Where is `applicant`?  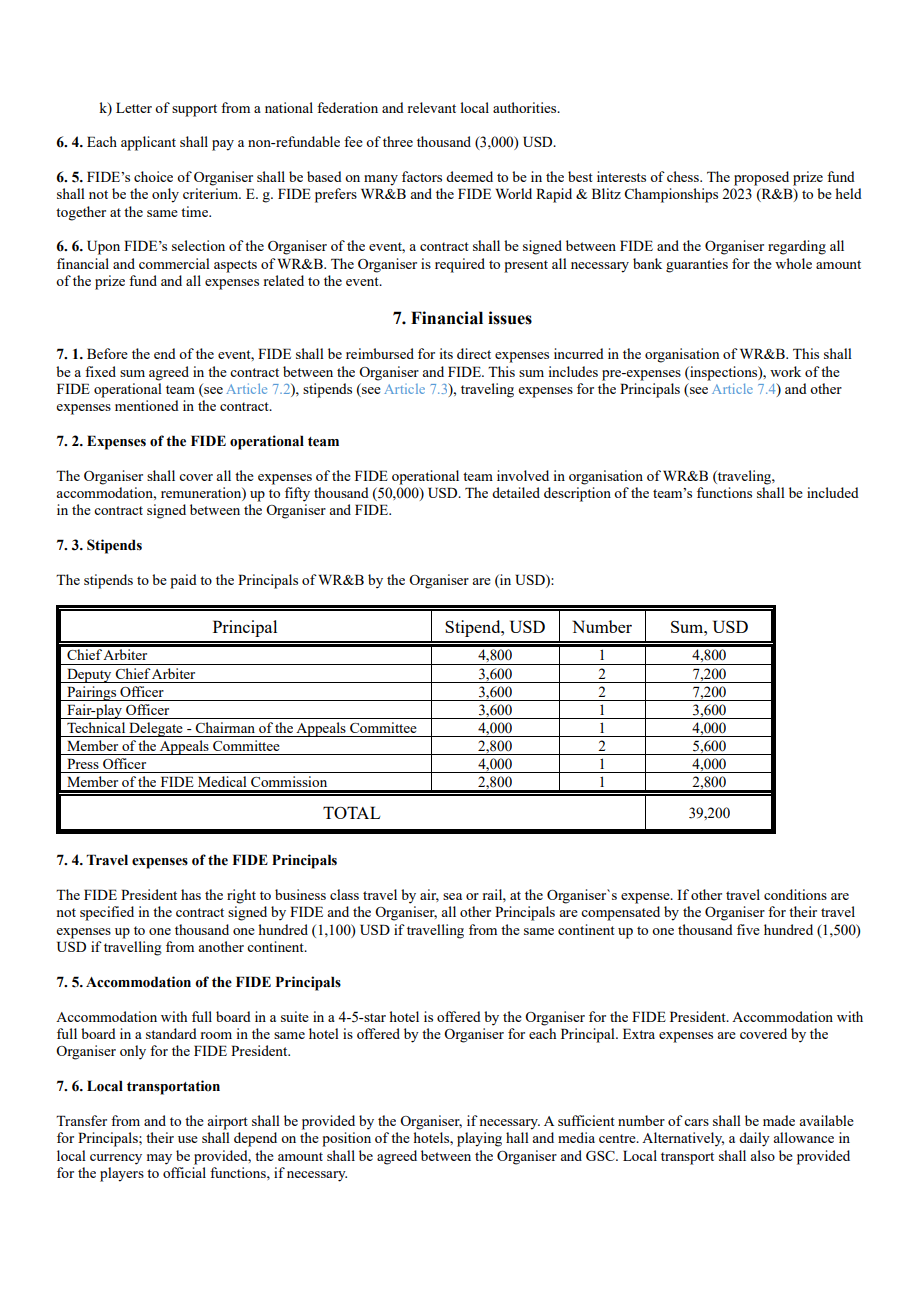
applicant is located at coordinates (148, 143).
